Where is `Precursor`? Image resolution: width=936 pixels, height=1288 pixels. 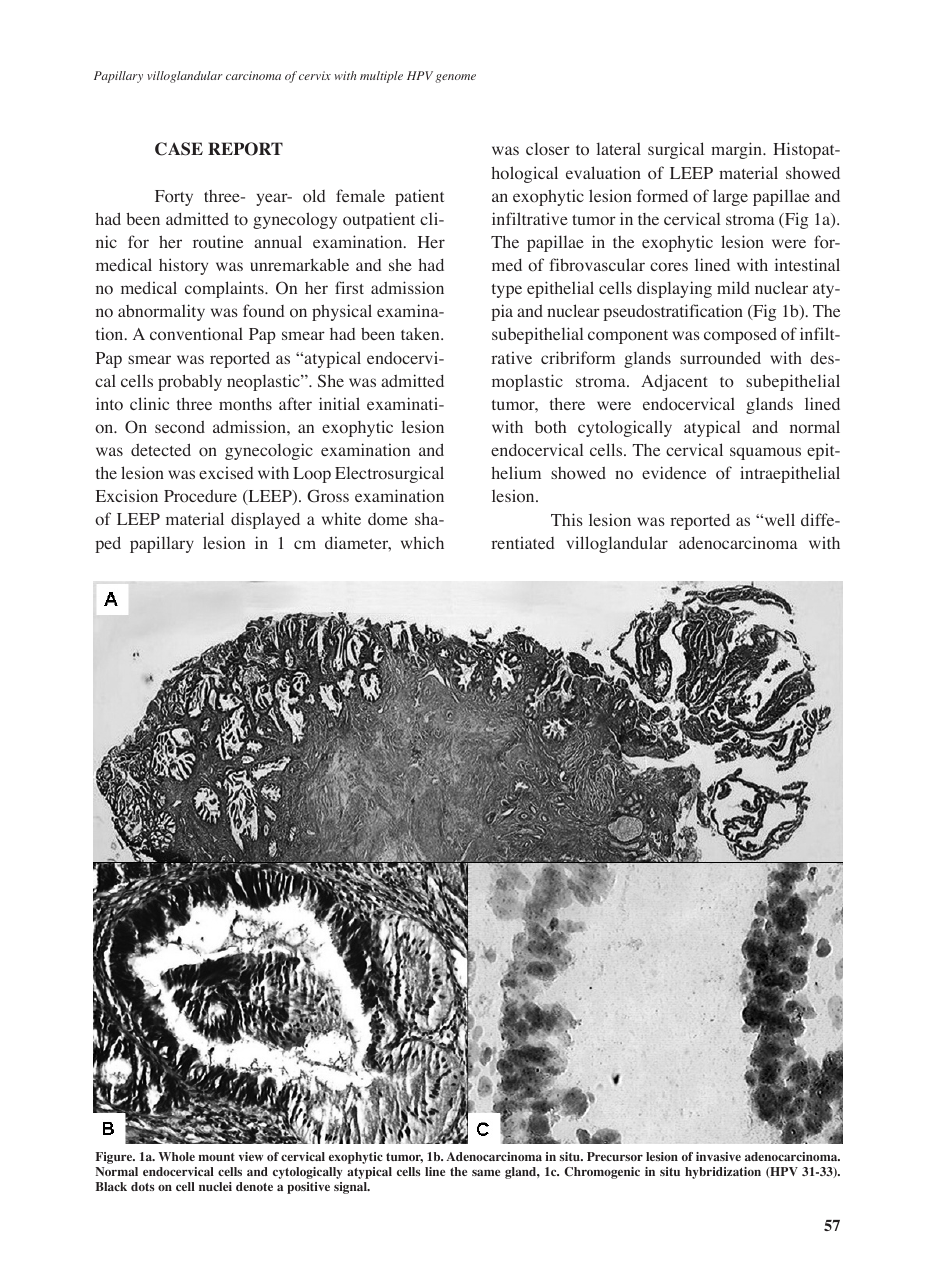 Precursor is located at coordinates (615, 1156).
